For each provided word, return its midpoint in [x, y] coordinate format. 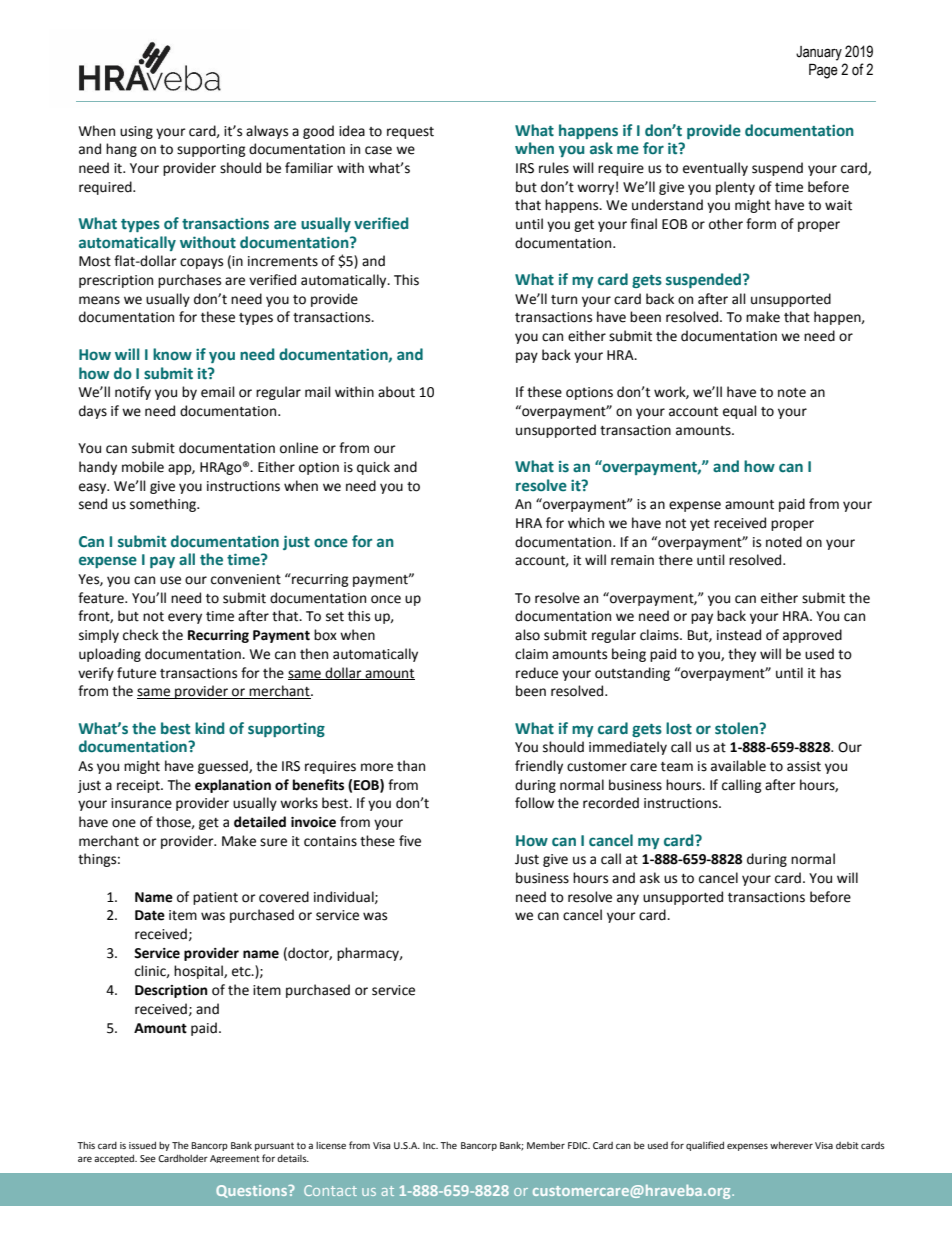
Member [546, 1145]
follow [534, 803]
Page [823, 71]
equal [740, 412]
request [410, 133]
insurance [141, 803]
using [136, 132]
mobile [143, 467]
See [148, 1158]
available [738, 766]
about [396, 392]
